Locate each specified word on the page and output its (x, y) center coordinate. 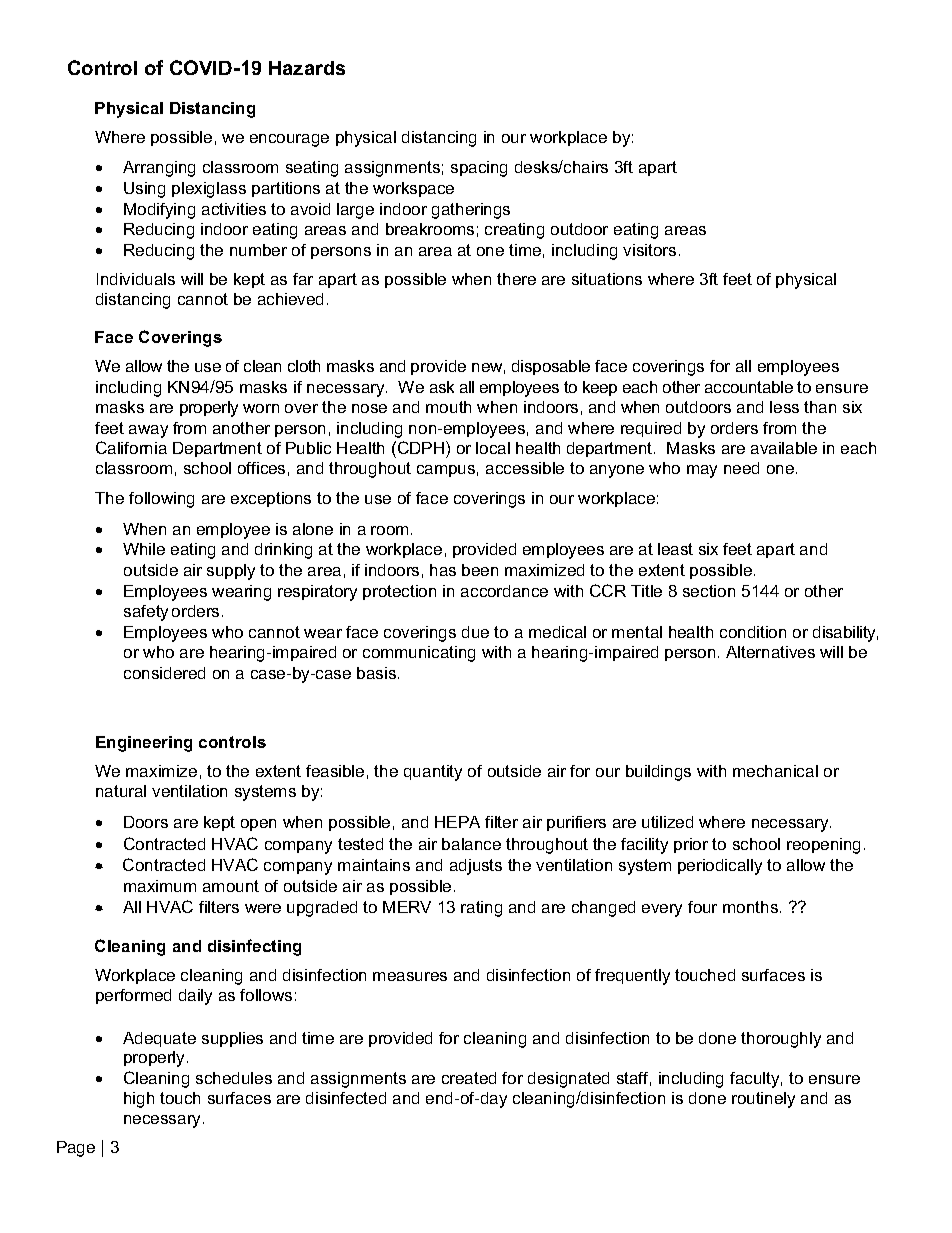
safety (146, 613)
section (709, 591)
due (475, 632)
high (139, 1100)
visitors (649, 250)
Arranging (159, 169)
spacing (479, 169)
